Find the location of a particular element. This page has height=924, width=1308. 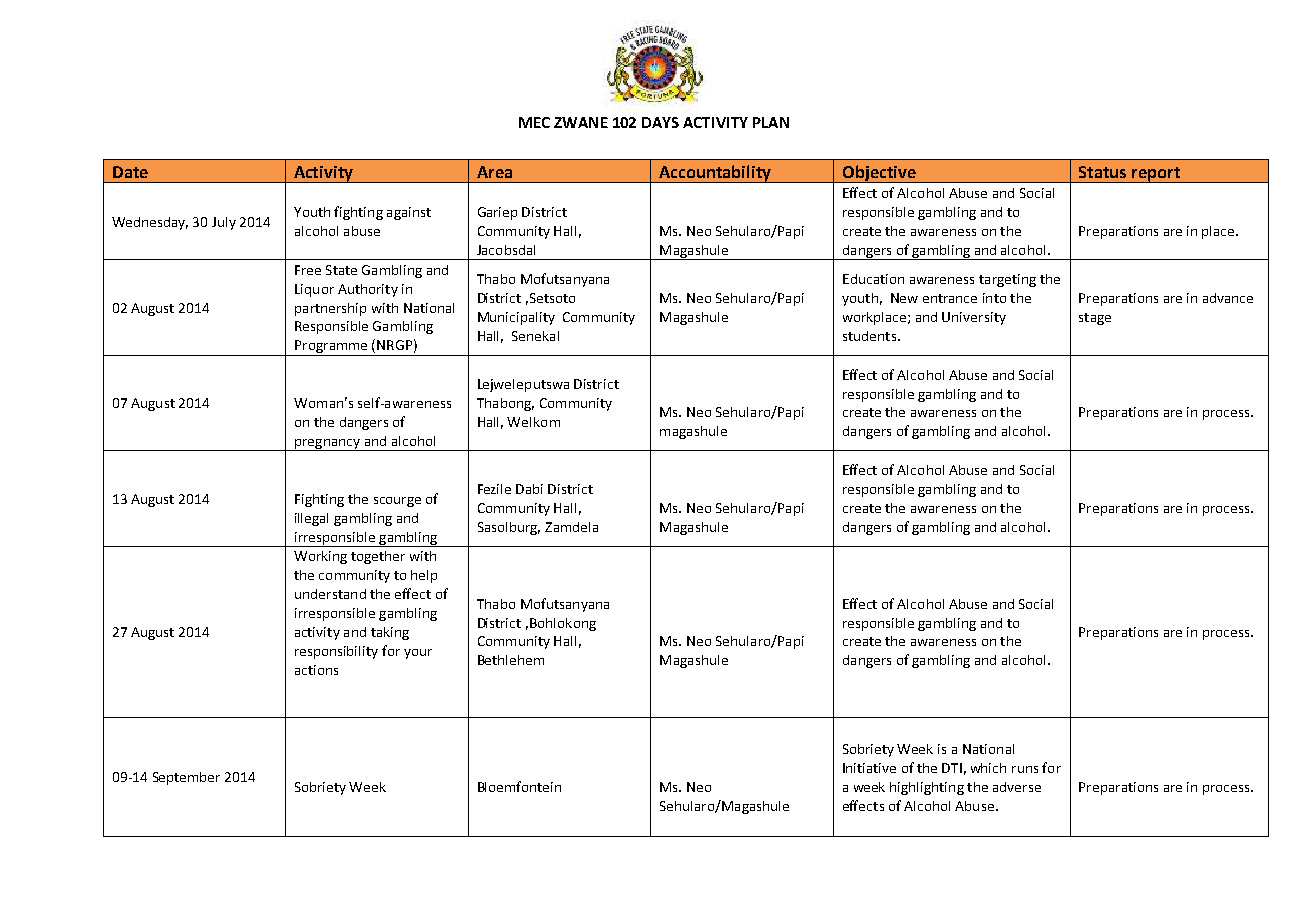

Liquor is located at coordinates (314, 290).
